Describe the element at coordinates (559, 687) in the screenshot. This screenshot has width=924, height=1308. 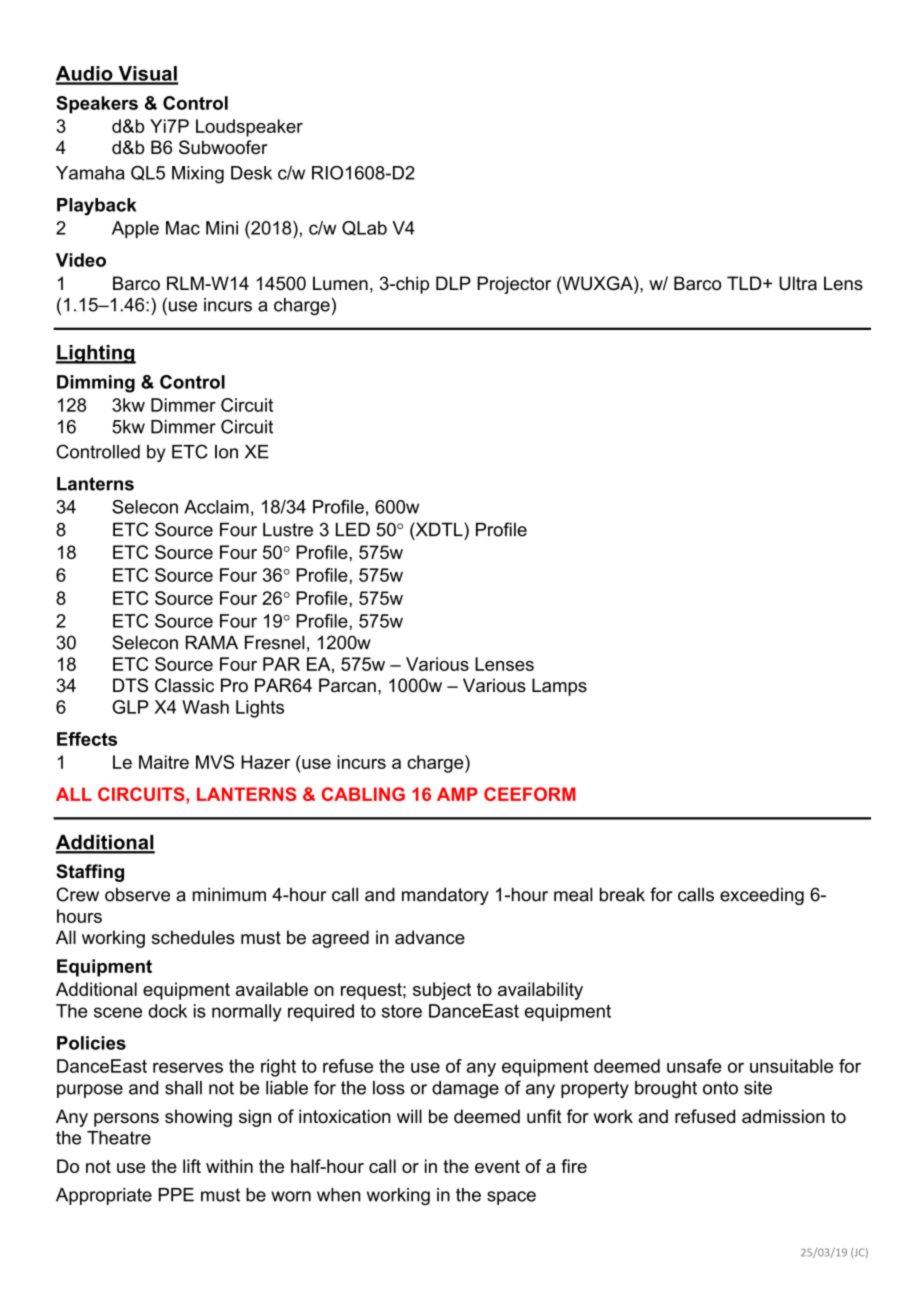
I see `Lamps` at that location.
